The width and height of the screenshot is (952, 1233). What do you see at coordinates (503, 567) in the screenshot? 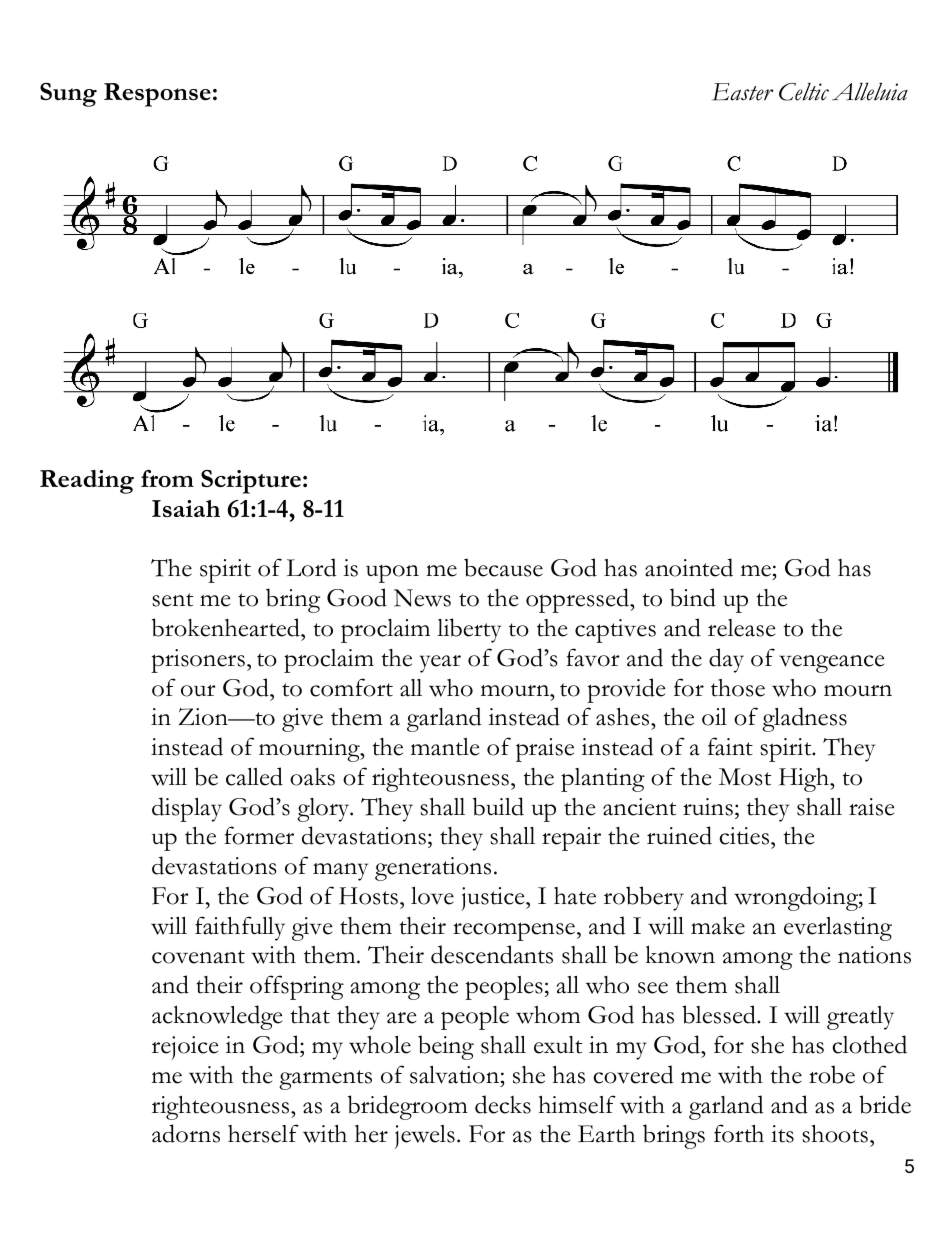
I see `because` at bounding box center [503, 567].
